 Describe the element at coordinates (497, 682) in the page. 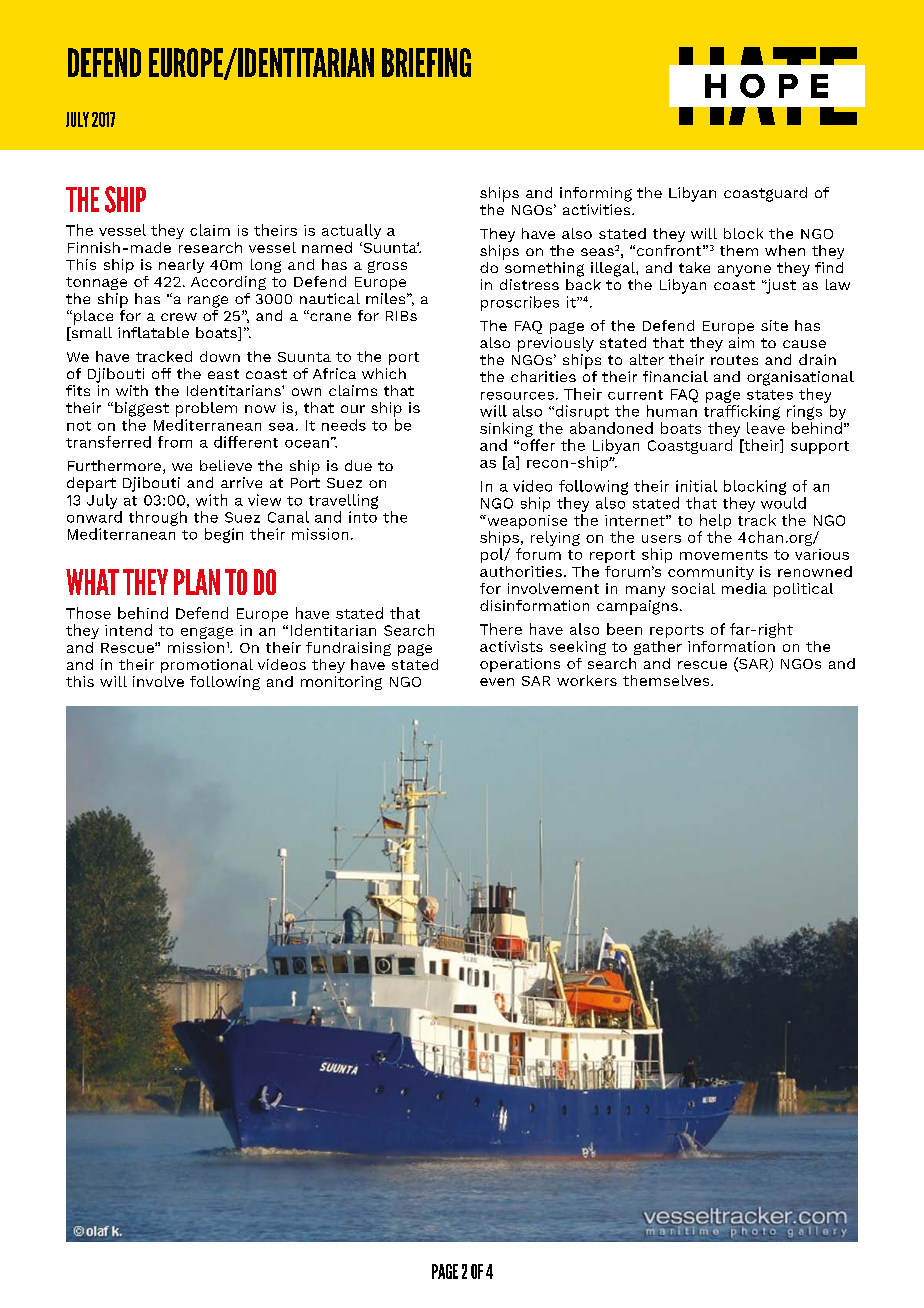

I see `even` at that location.
